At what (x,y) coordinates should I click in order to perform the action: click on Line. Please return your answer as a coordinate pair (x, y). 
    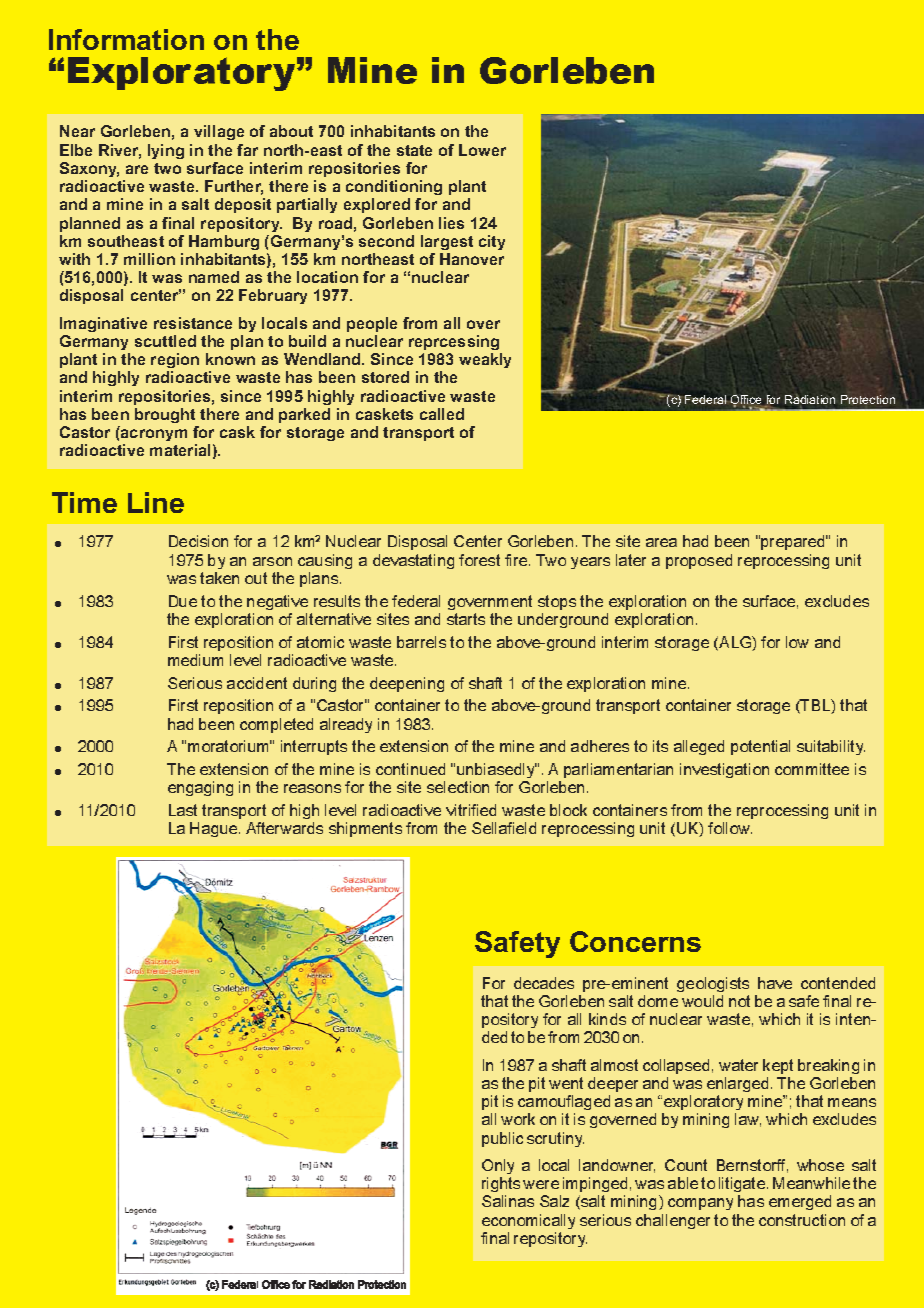
    Looking at the image, I should click on (156, 502).
